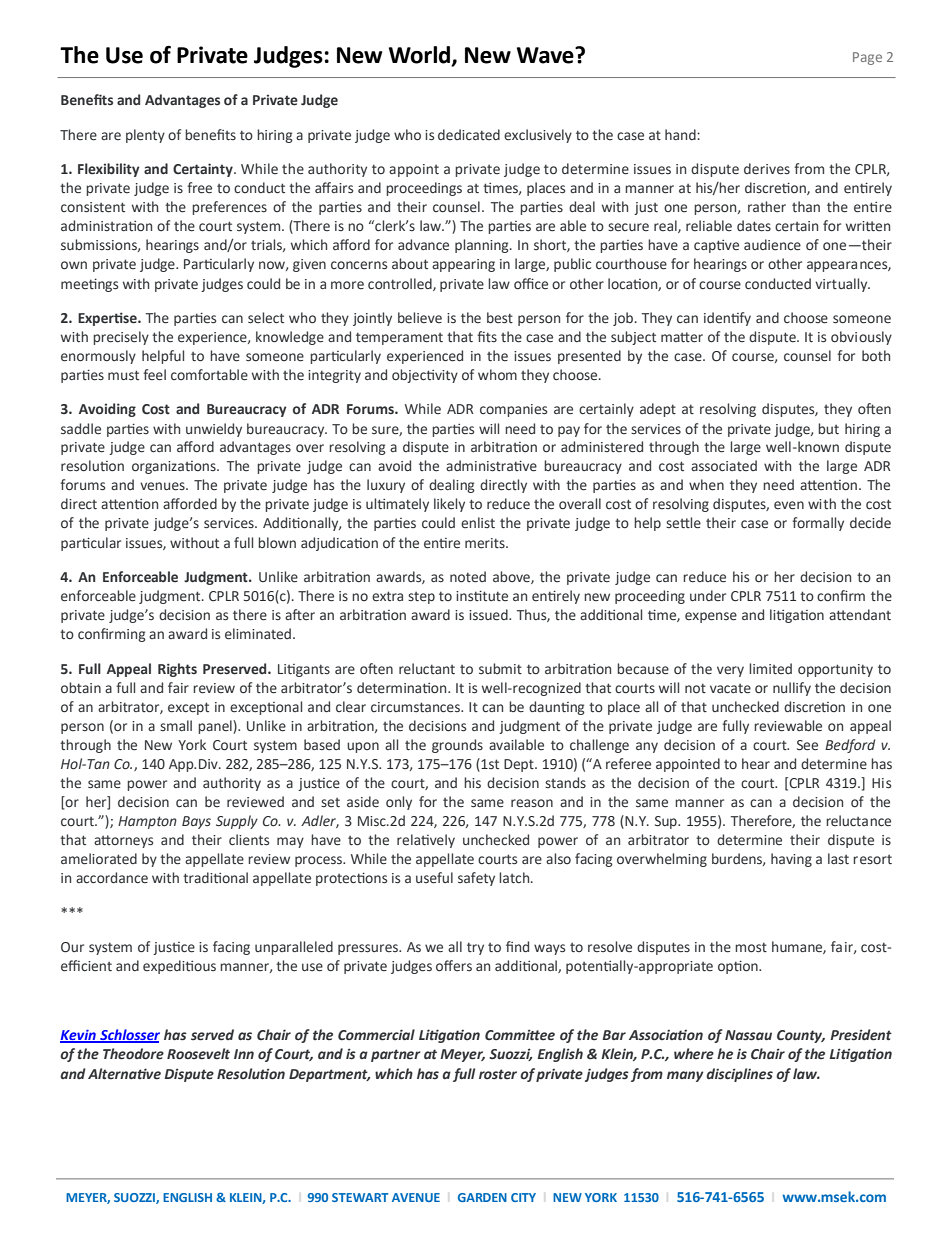  Describe the element at coordinates (489, 615) in the page. I see `issued` at that location.
